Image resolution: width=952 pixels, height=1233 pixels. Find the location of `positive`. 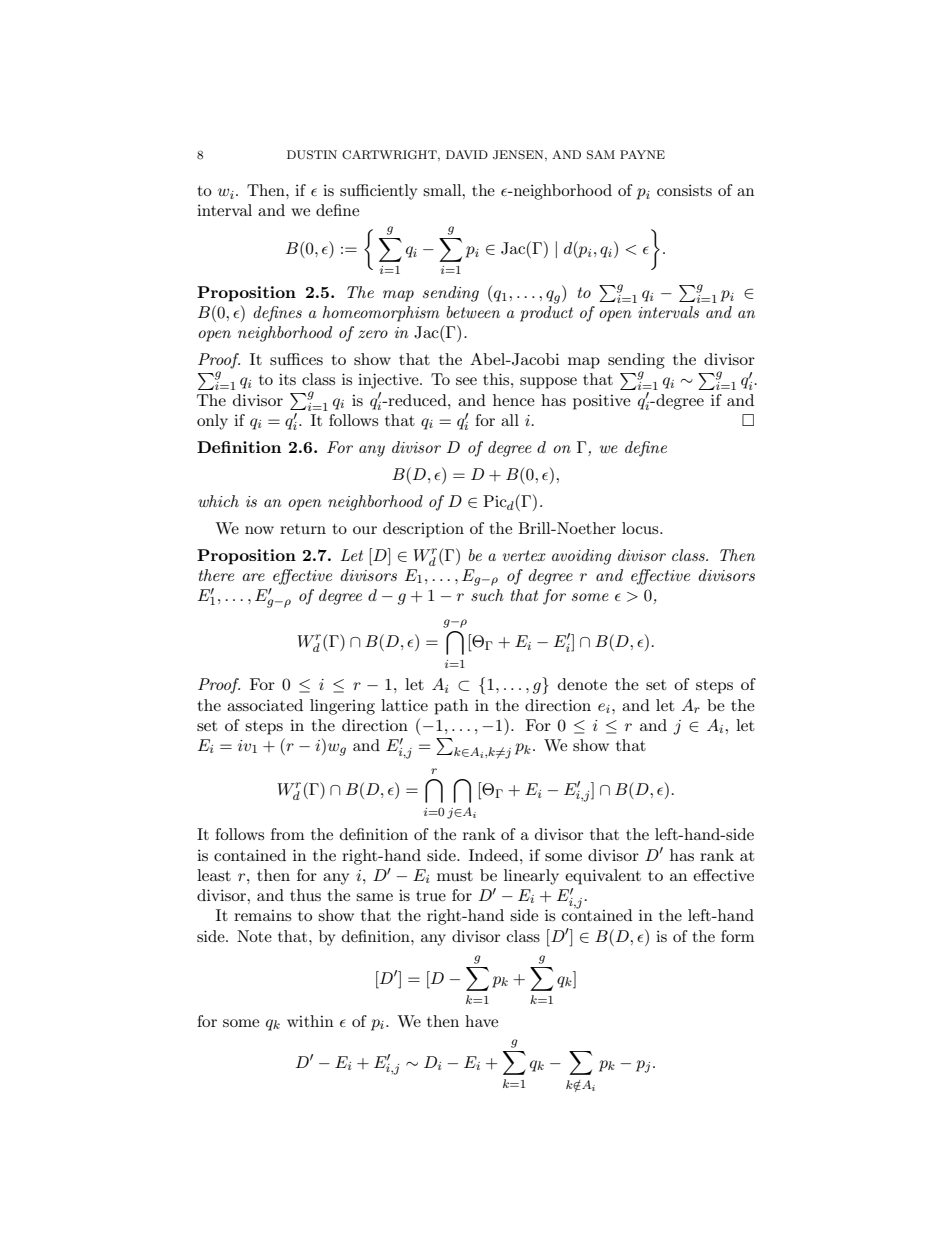

positive is located at coordinates (602, 402).
